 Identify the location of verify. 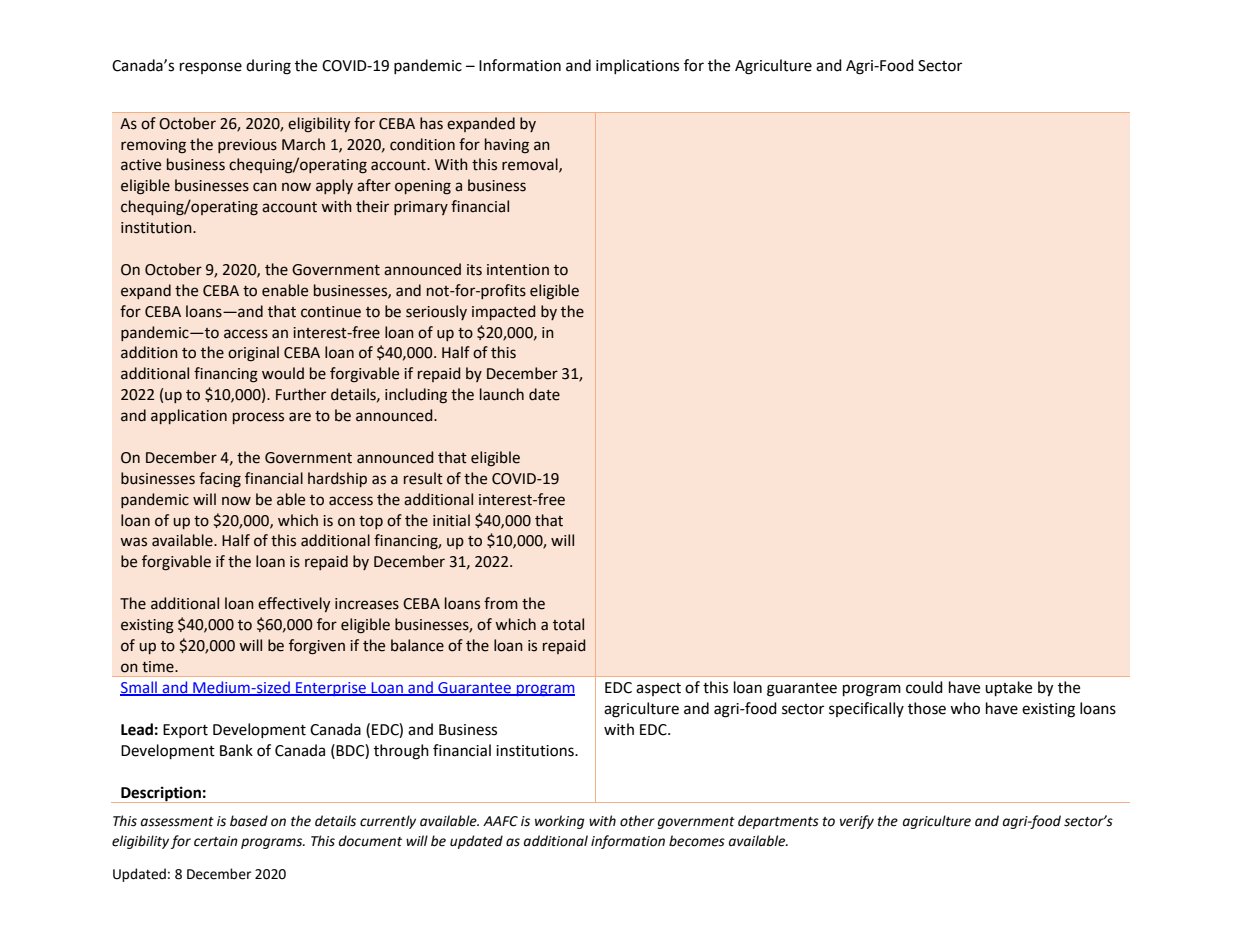
(857, 822).
